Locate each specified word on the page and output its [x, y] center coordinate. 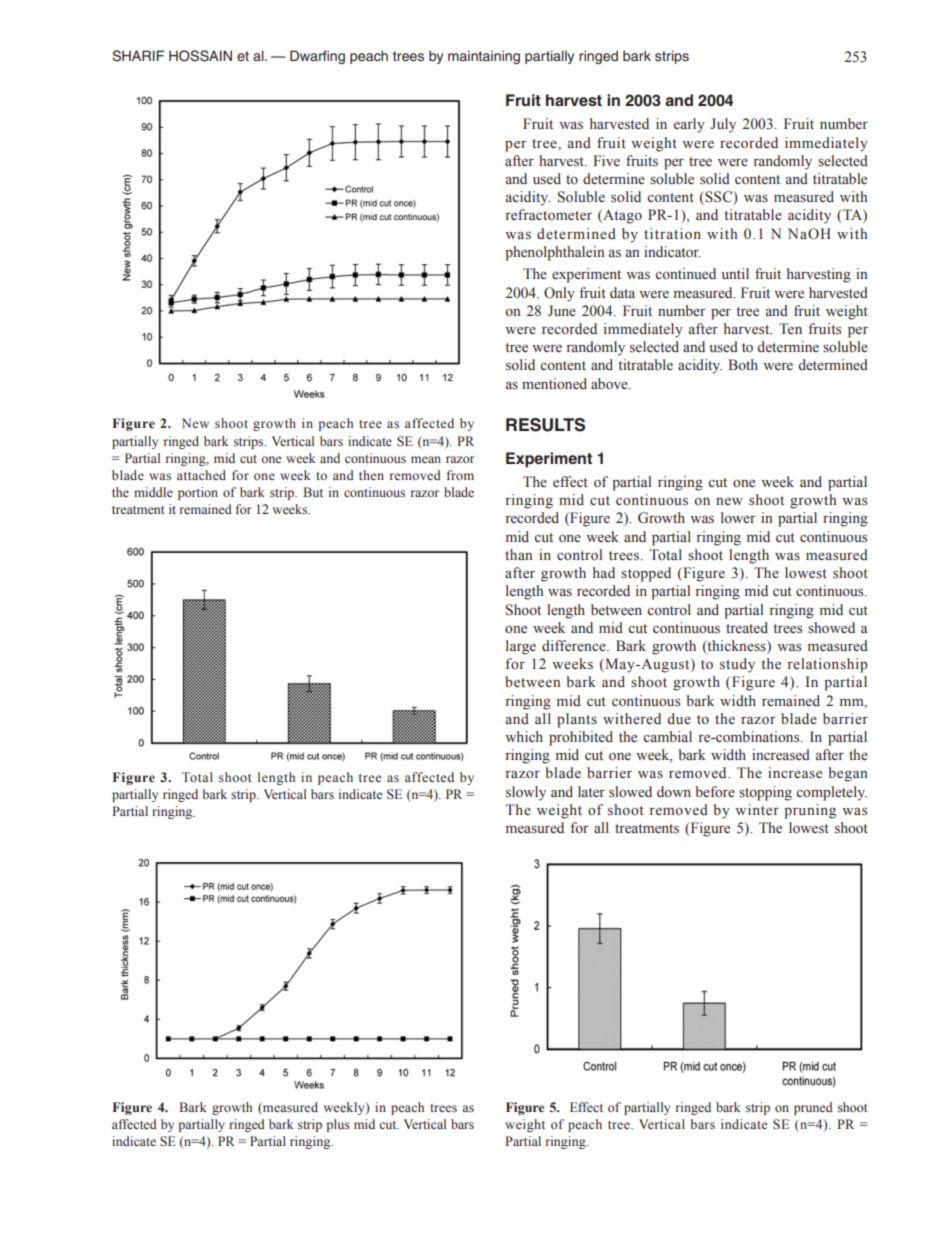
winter [757, 809]
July [723, 125]
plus [338, 1125]
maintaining [484, 57]
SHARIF [138, 56]
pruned [813, 1108]
